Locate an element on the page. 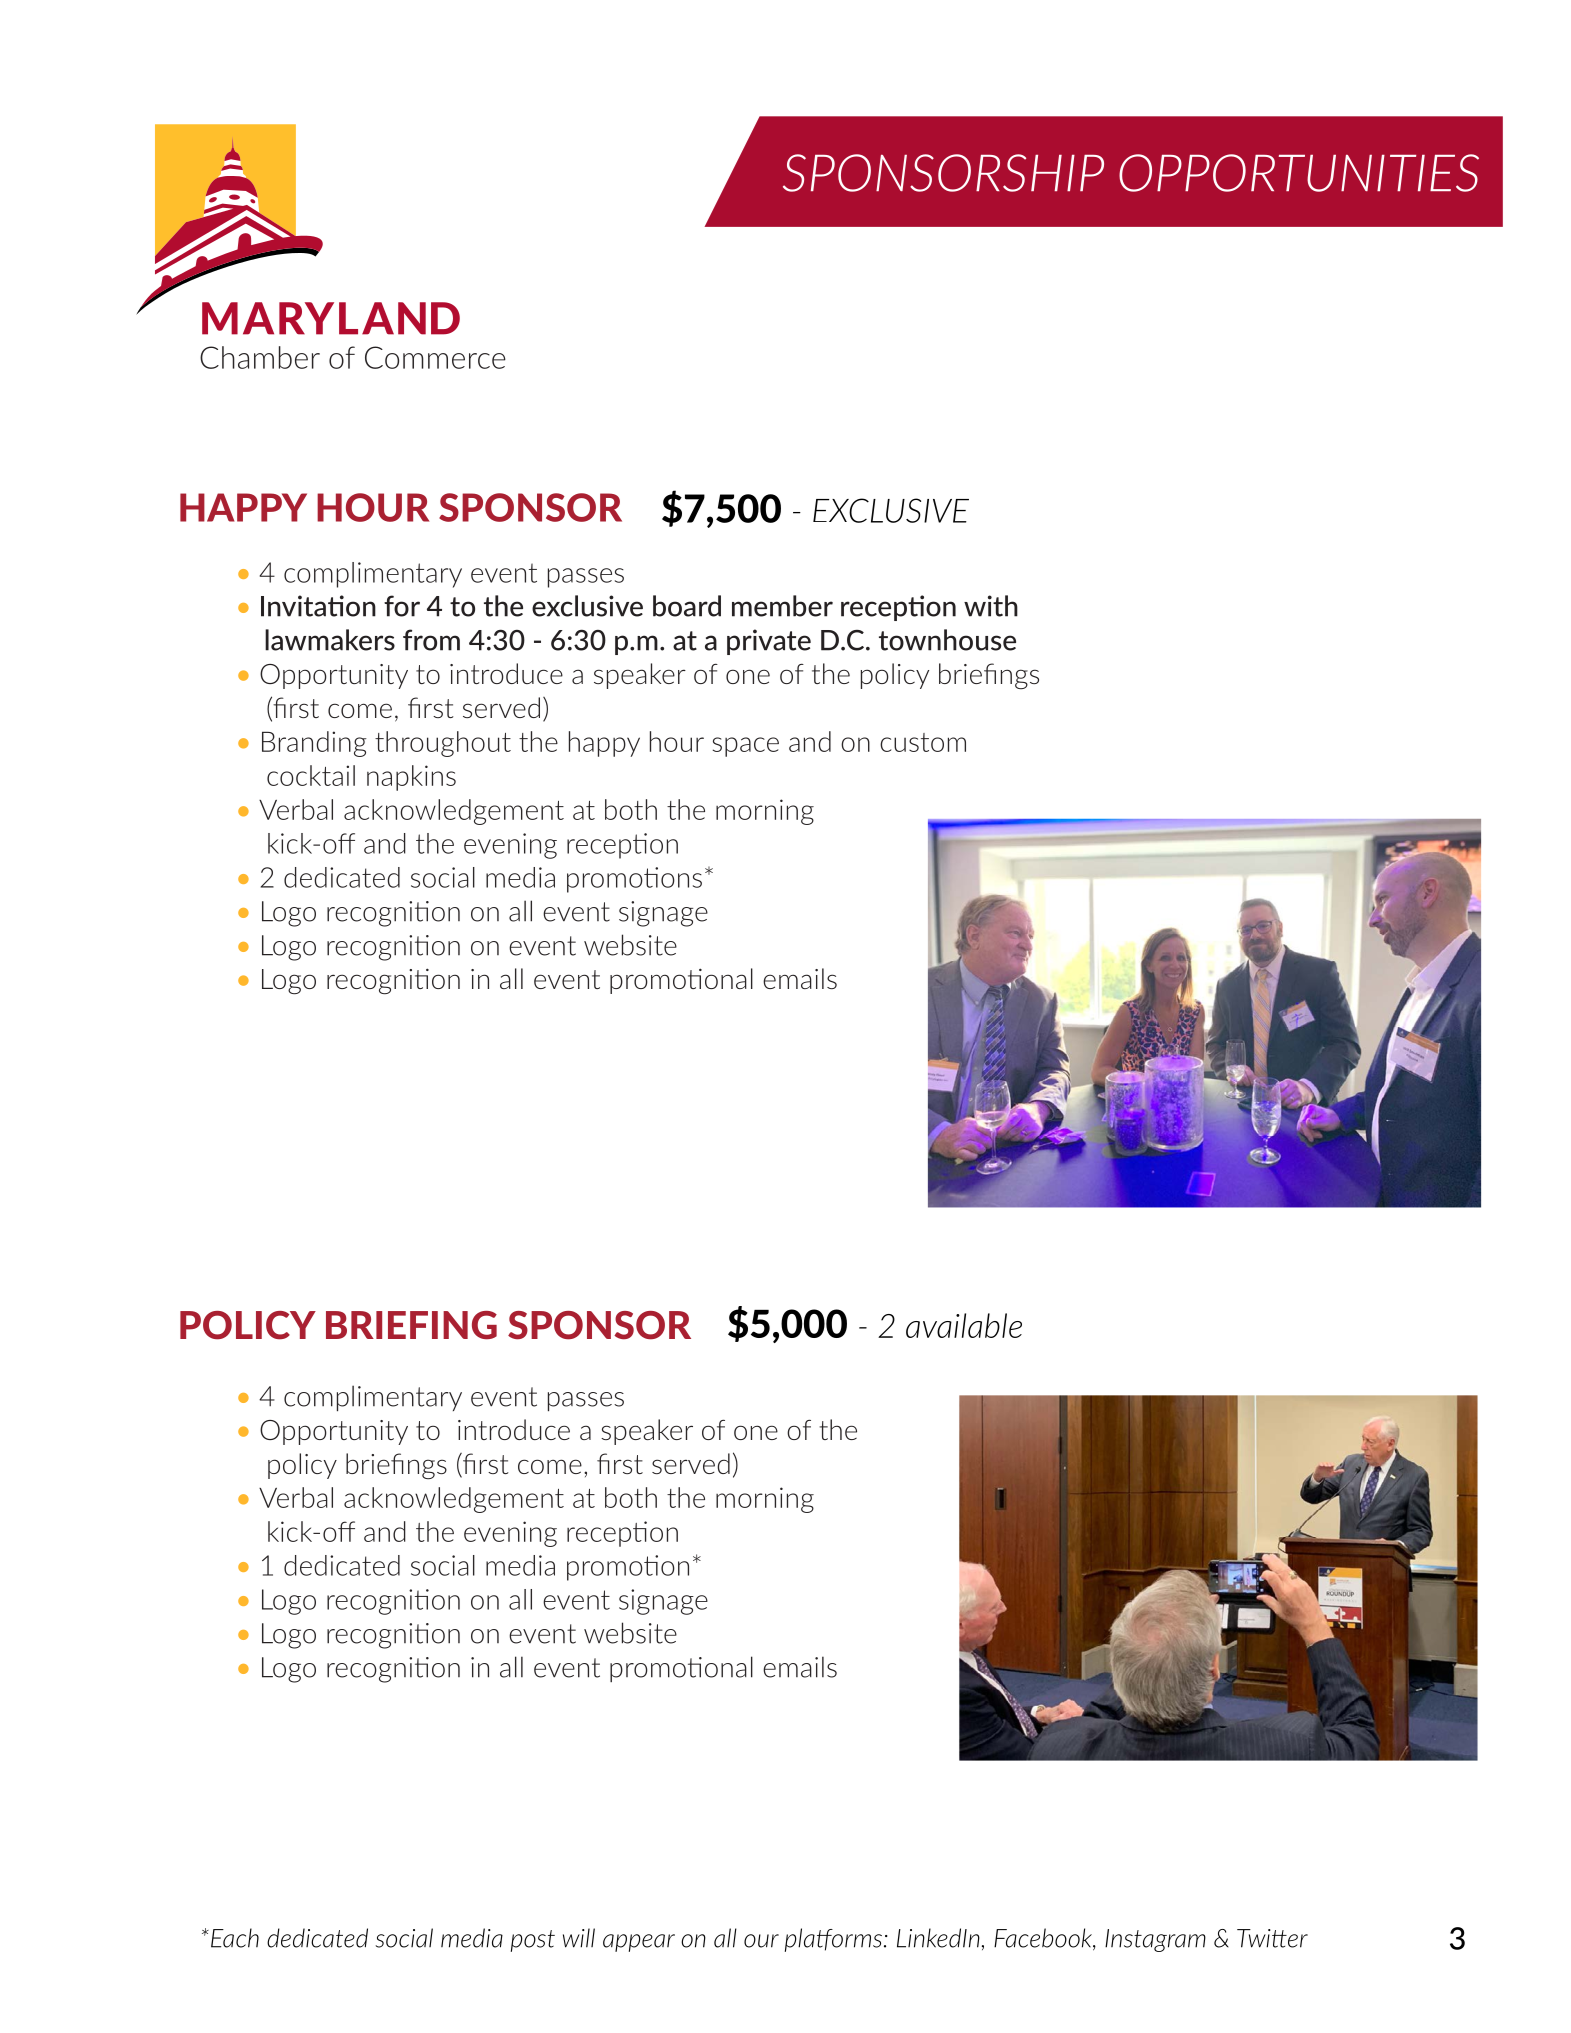 The height and width of the page is (2033, 1571). space is located at coordinates (746, 747).
